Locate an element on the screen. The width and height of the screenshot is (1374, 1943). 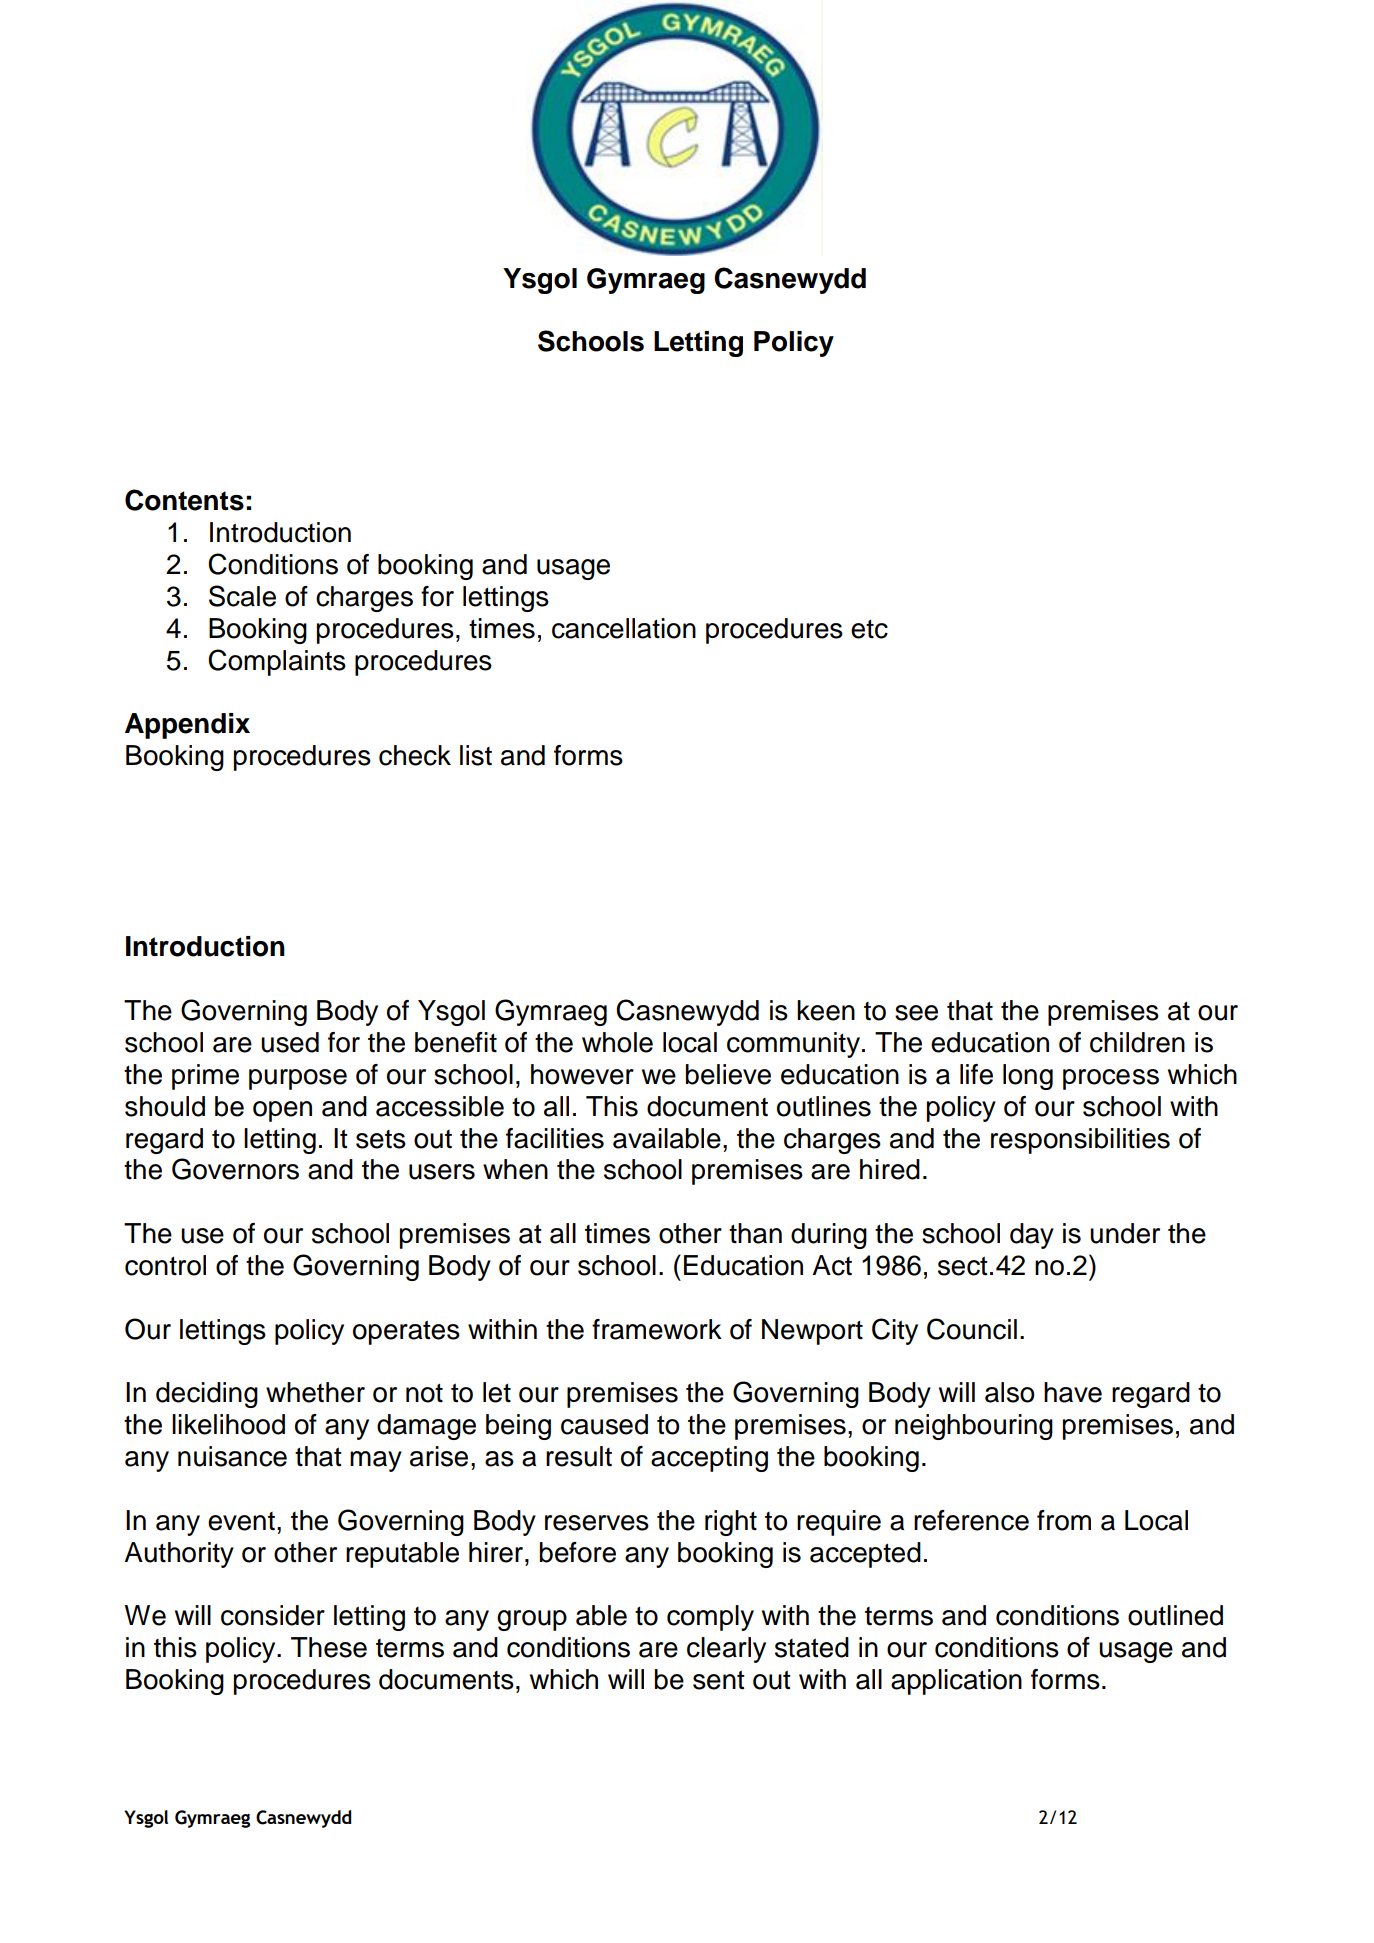
long is located at coordinates (1028, 1077).
